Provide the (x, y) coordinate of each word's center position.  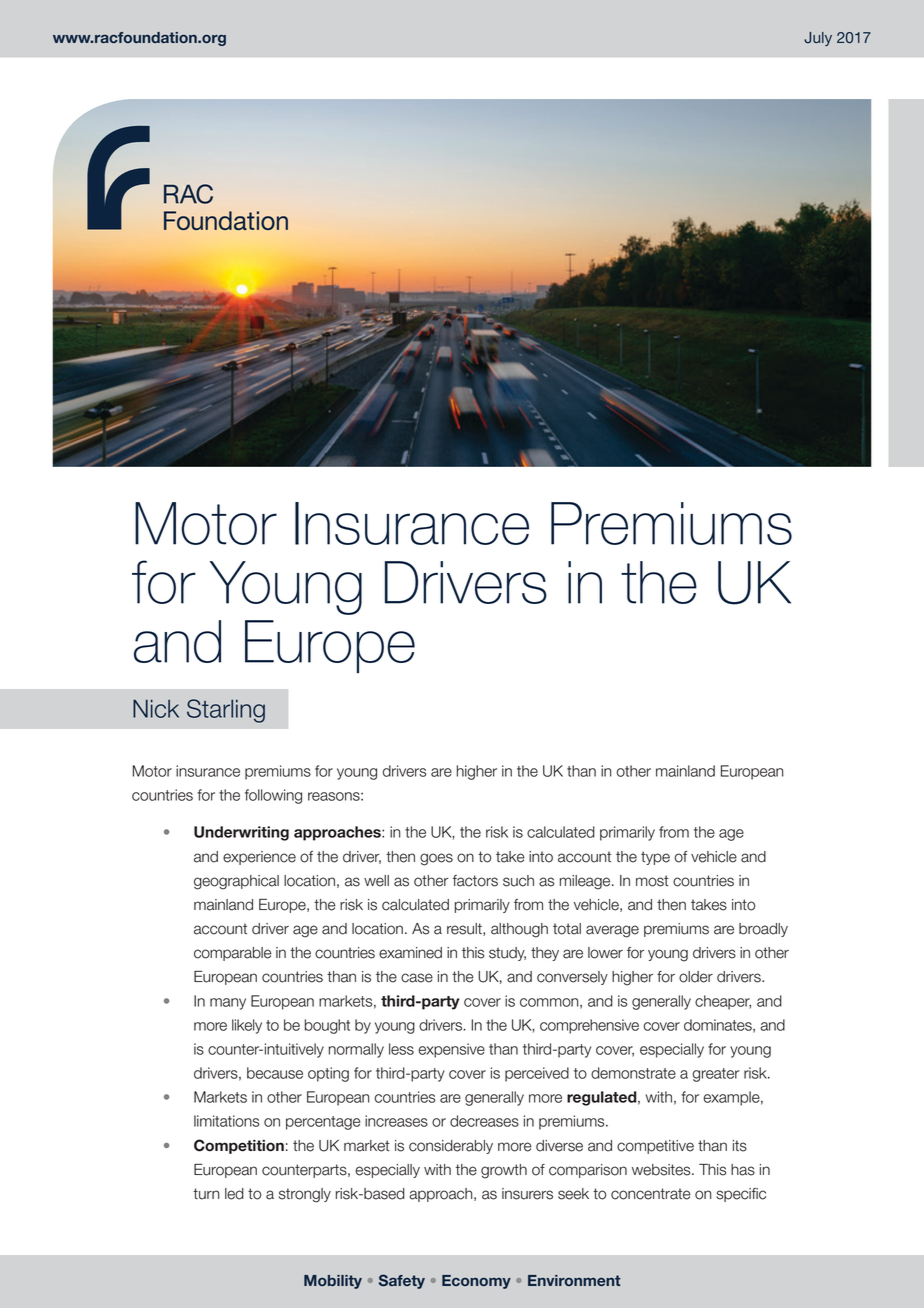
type (655, 858)
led (234, 1194)
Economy (476, 1282)
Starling (226, 711)
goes (436, 859)
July (818, 39)
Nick (156, 708)
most (652, 881)
